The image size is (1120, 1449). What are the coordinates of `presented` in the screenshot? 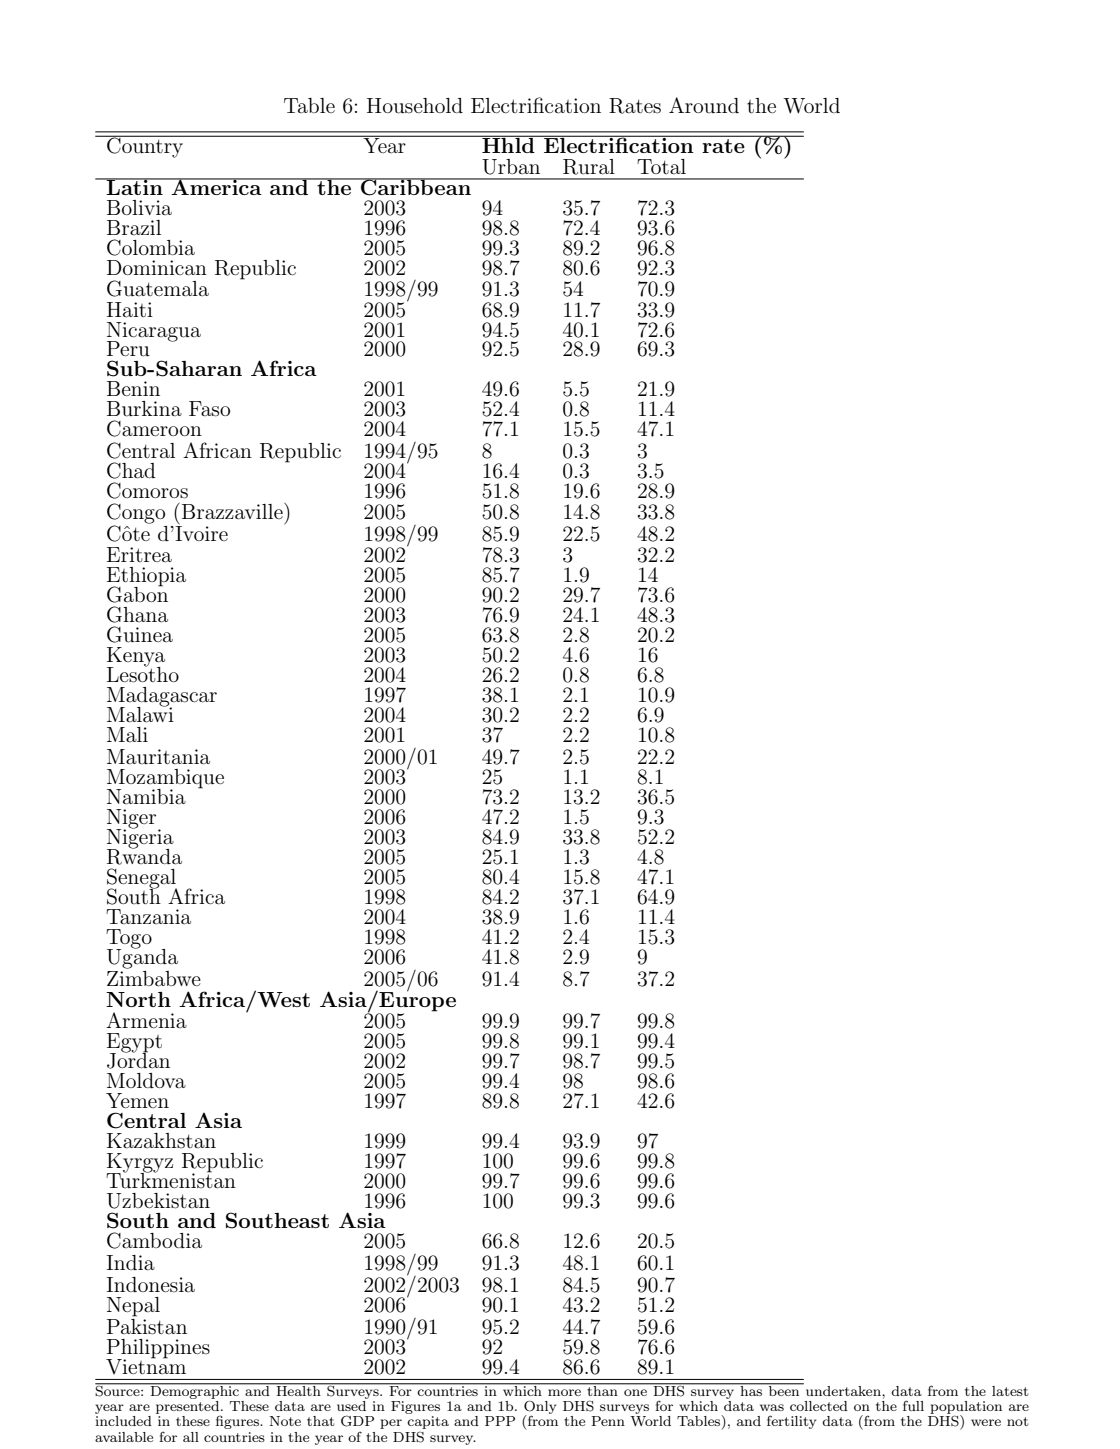 It's located at (189, 1407).
